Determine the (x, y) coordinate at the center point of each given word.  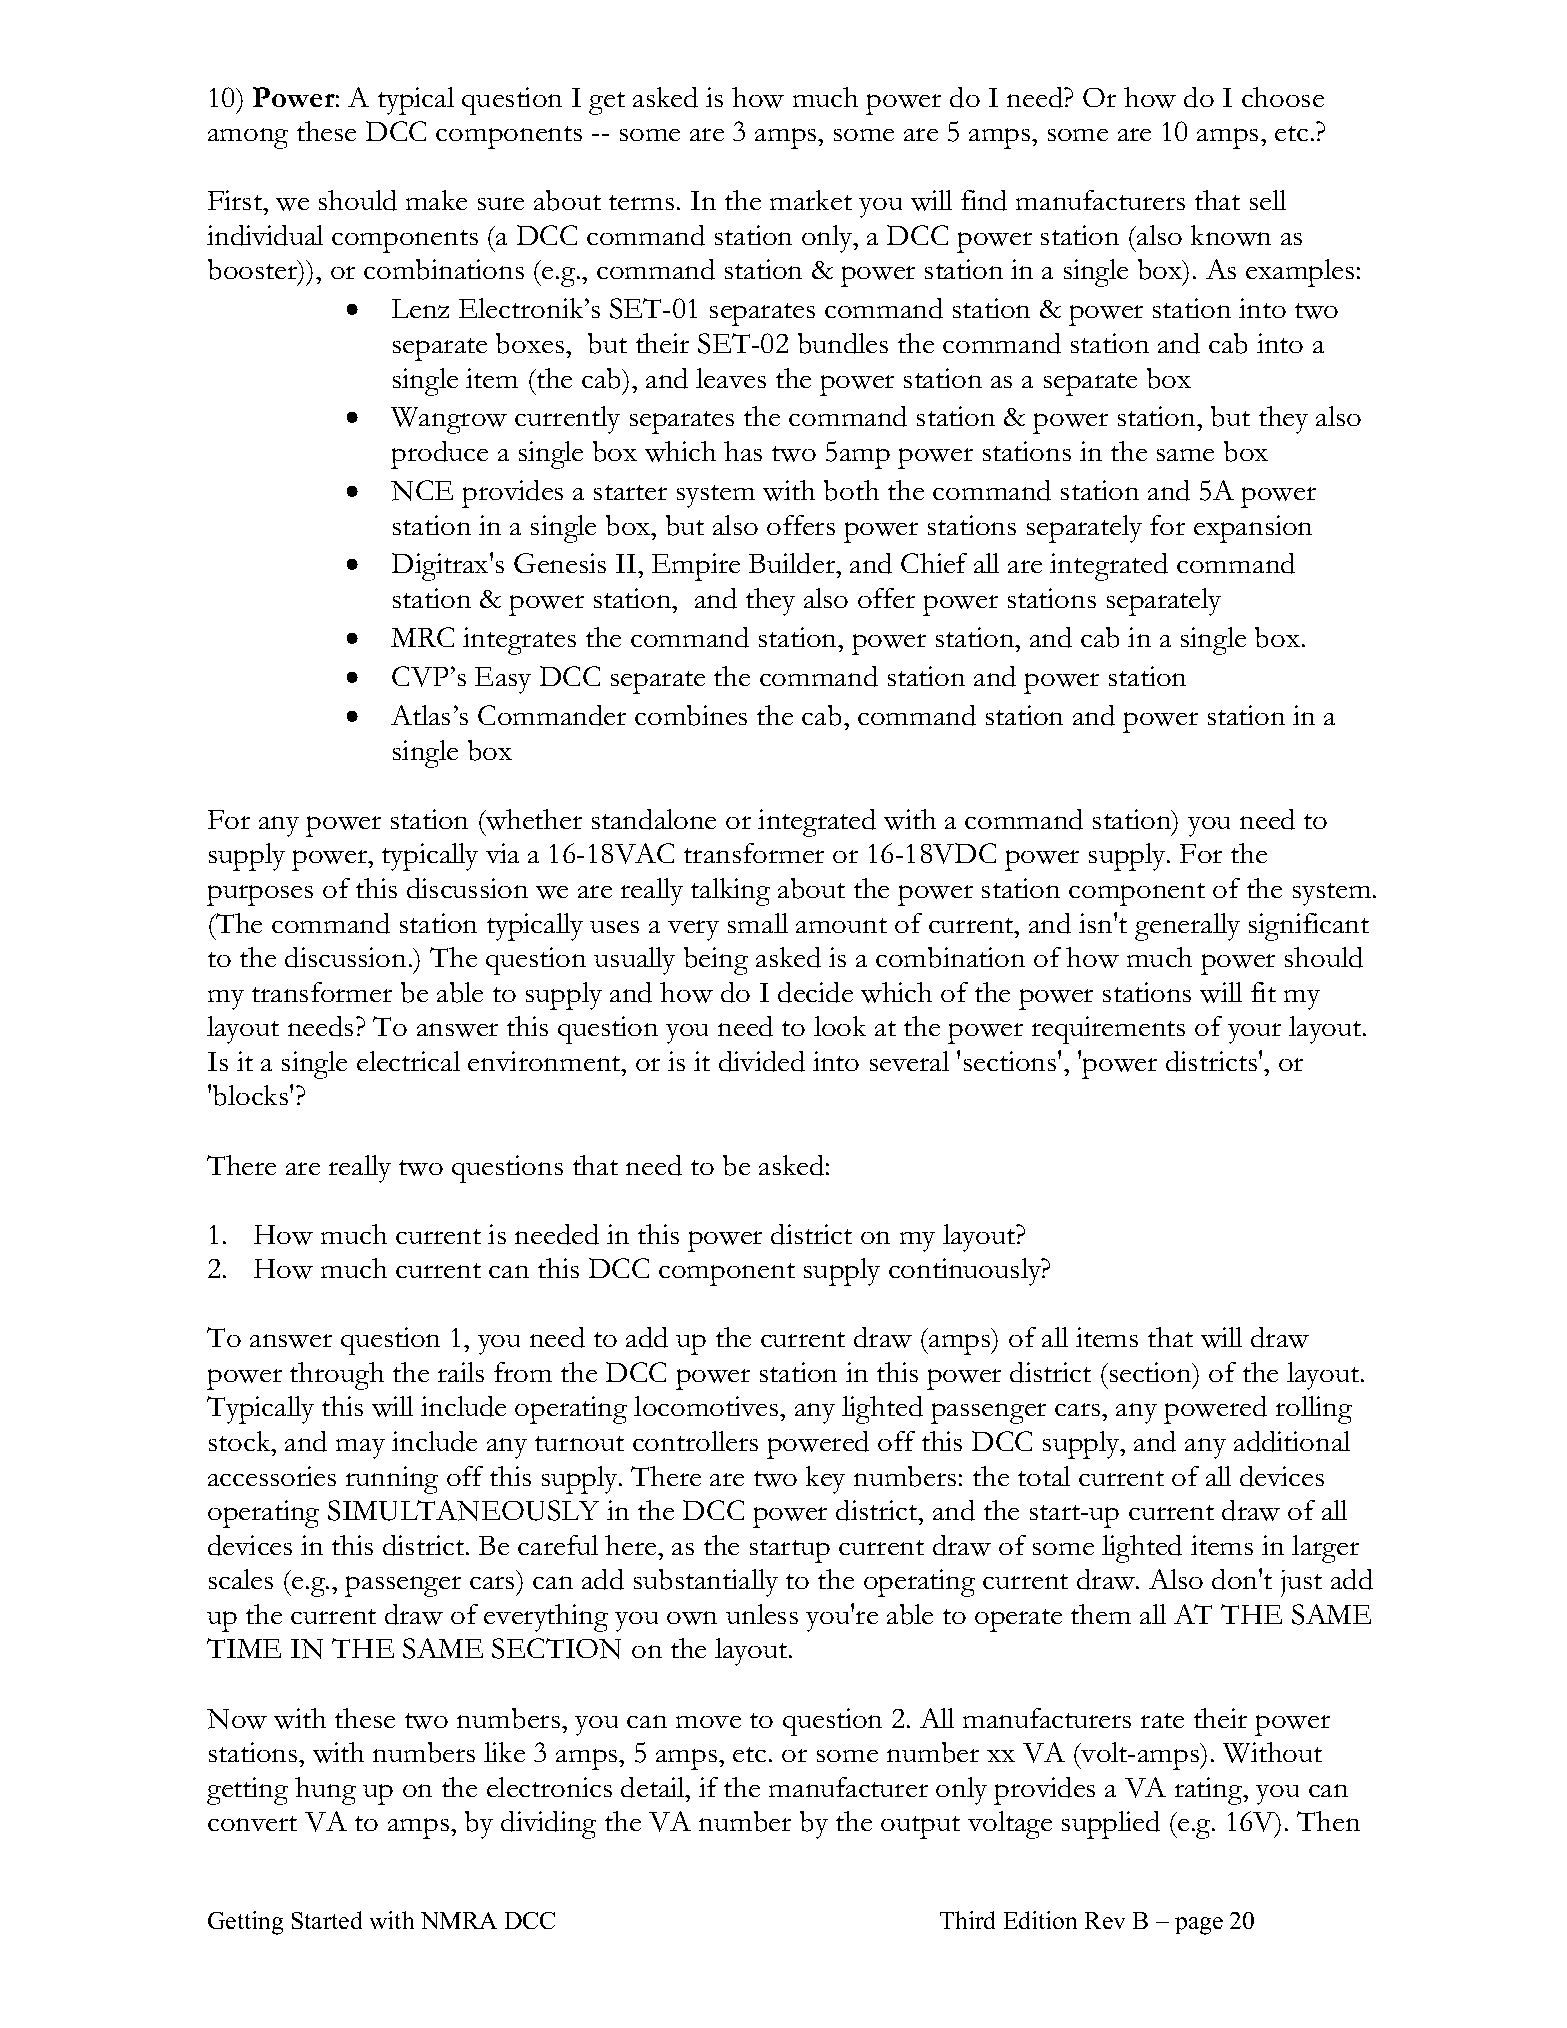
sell (1268, 200)
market (811, 200)
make (436, 200)
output (920, 1827)
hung (325, 1791)
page (1199, 1926)
